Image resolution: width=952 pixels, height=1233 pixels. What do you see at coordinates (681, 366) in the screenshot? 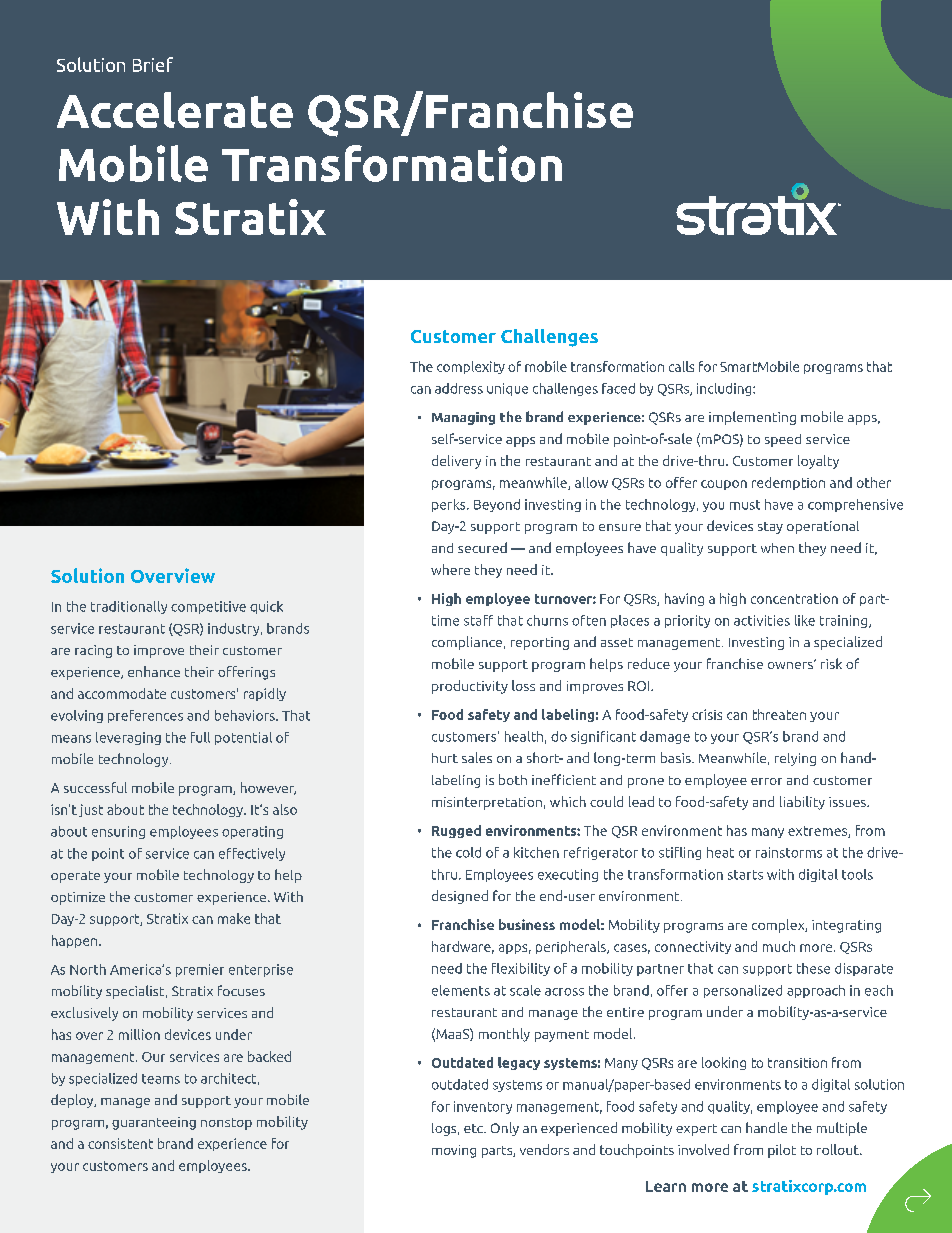
I see `calls` at bounding box center [681, 366].
